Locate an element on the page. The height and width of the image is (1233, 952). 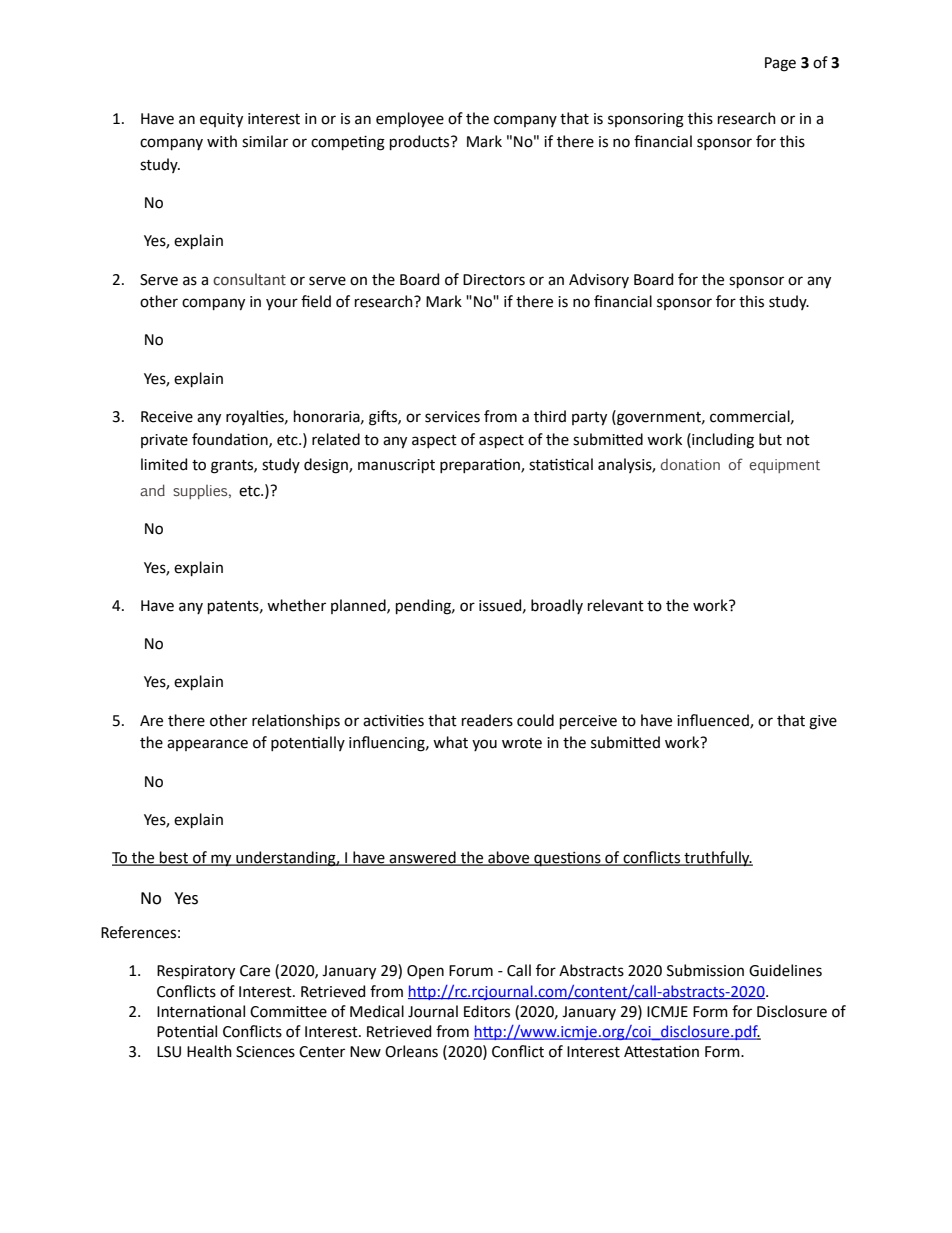
equity is located at coordinates (221, 120).
